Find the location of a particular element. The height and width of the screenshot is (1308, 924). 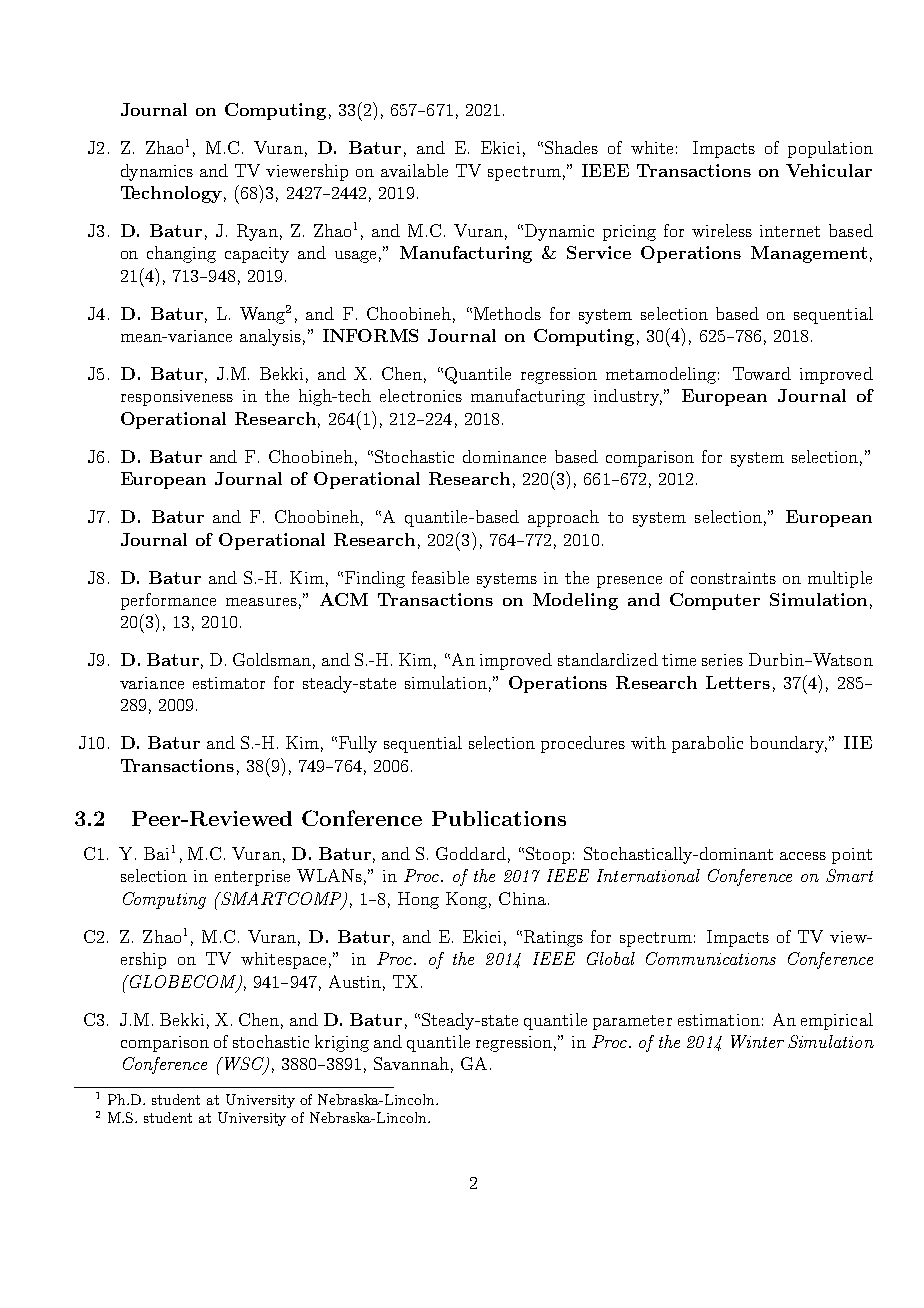

Austin is located at coordinates (355, 981).
